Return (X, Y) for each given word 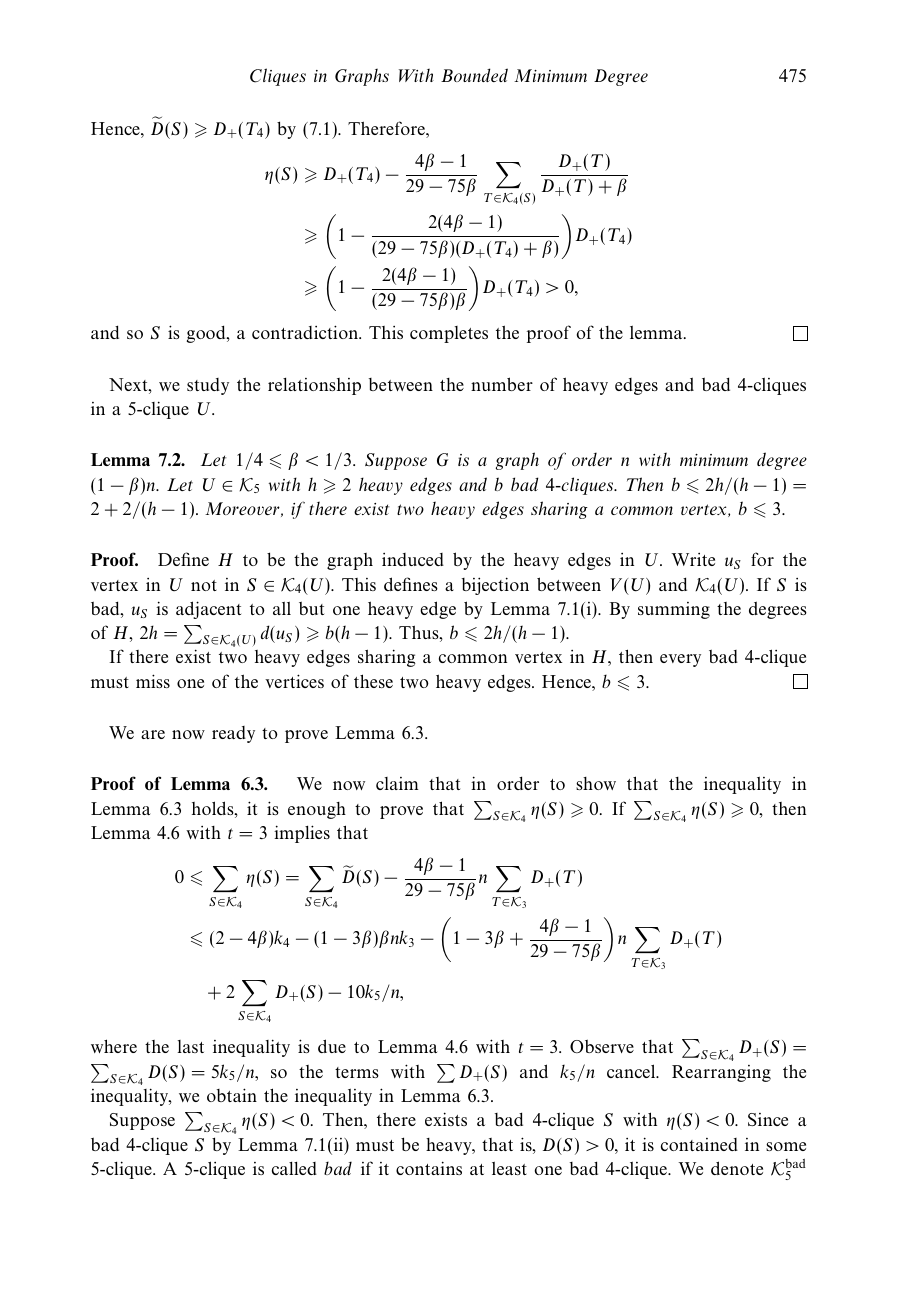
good (207, 334)
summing (674, 610)
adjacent (208, 610)
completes (449, 334)
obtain (232, 1095)
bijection (495, 586)
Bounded (474, 75)
